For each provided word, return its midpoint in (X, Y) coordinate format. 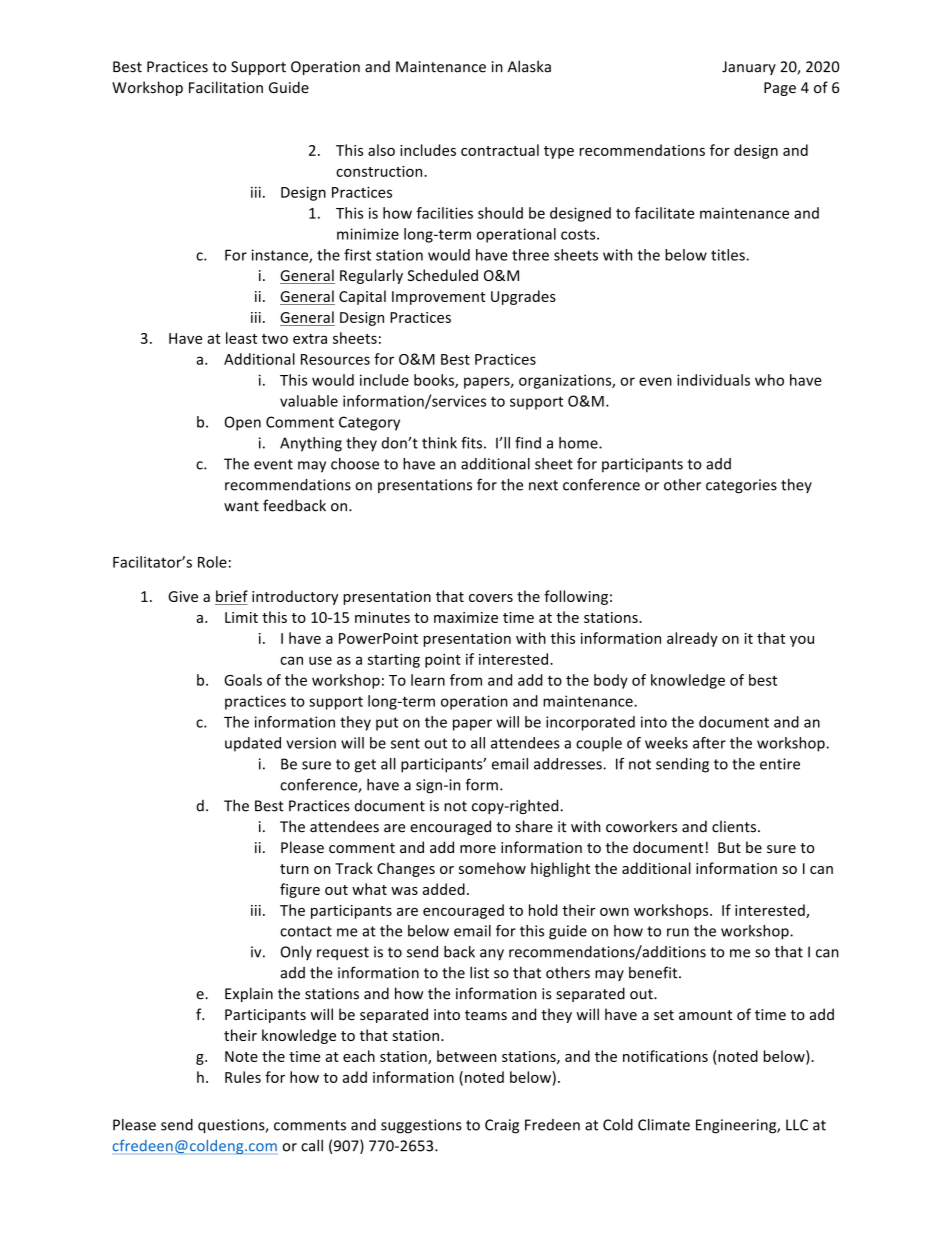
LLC (797, 1125)
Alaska (529, 66)
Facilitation (226, 87)
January (749, 68)
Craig (502, 1126)
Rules (243, 1077)
